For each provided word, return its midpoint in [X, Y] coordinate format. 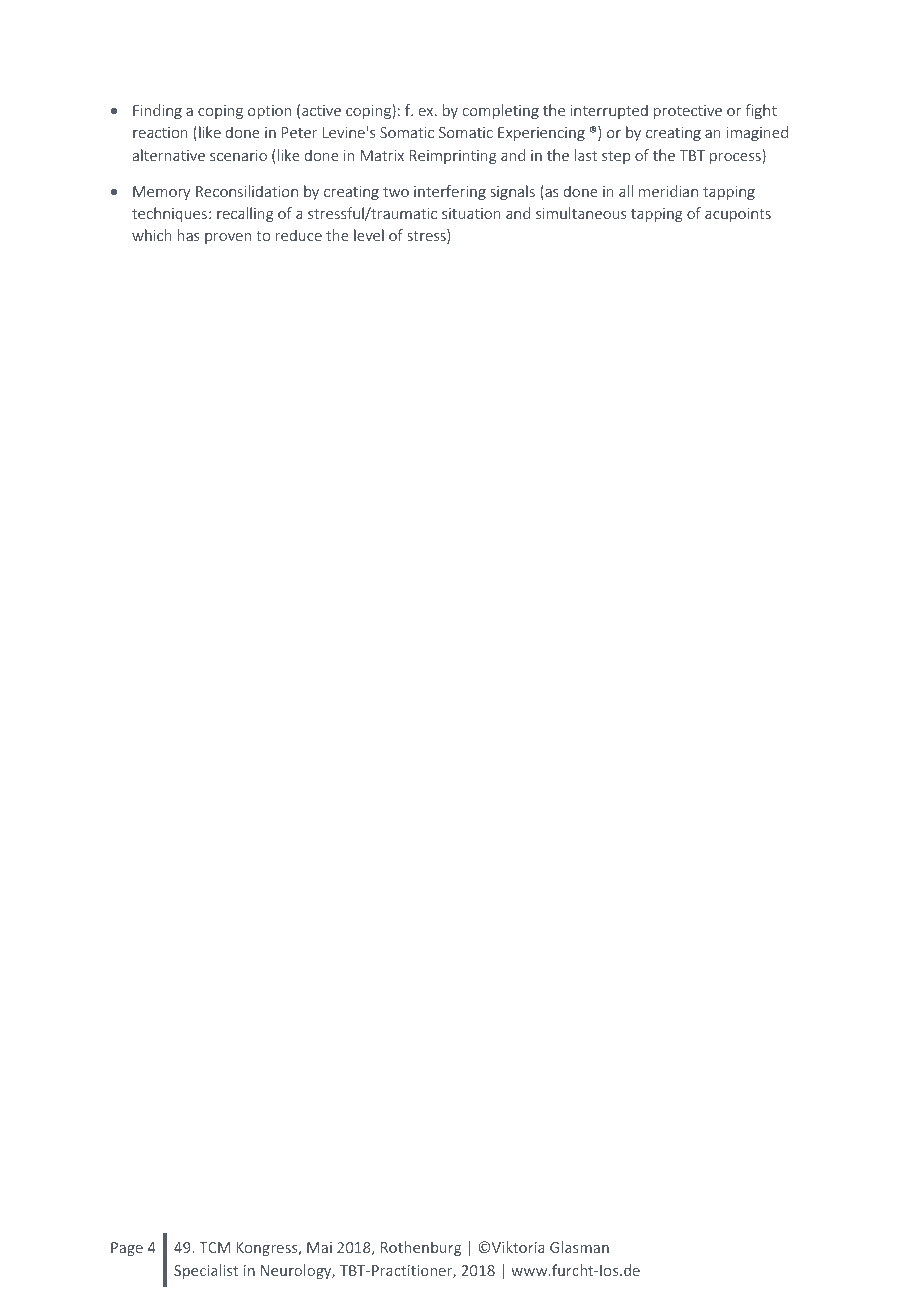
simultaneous [581, 213]
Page [127, 1249]
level [369, 235]
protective [688, 112]
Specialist [206, 1271]
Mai [319, 1247]
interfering [450, 192]
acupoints [738, 215]
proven [228, 238]
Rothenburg [421, 1248]
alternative [169, 155]
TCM [214, 1247]
